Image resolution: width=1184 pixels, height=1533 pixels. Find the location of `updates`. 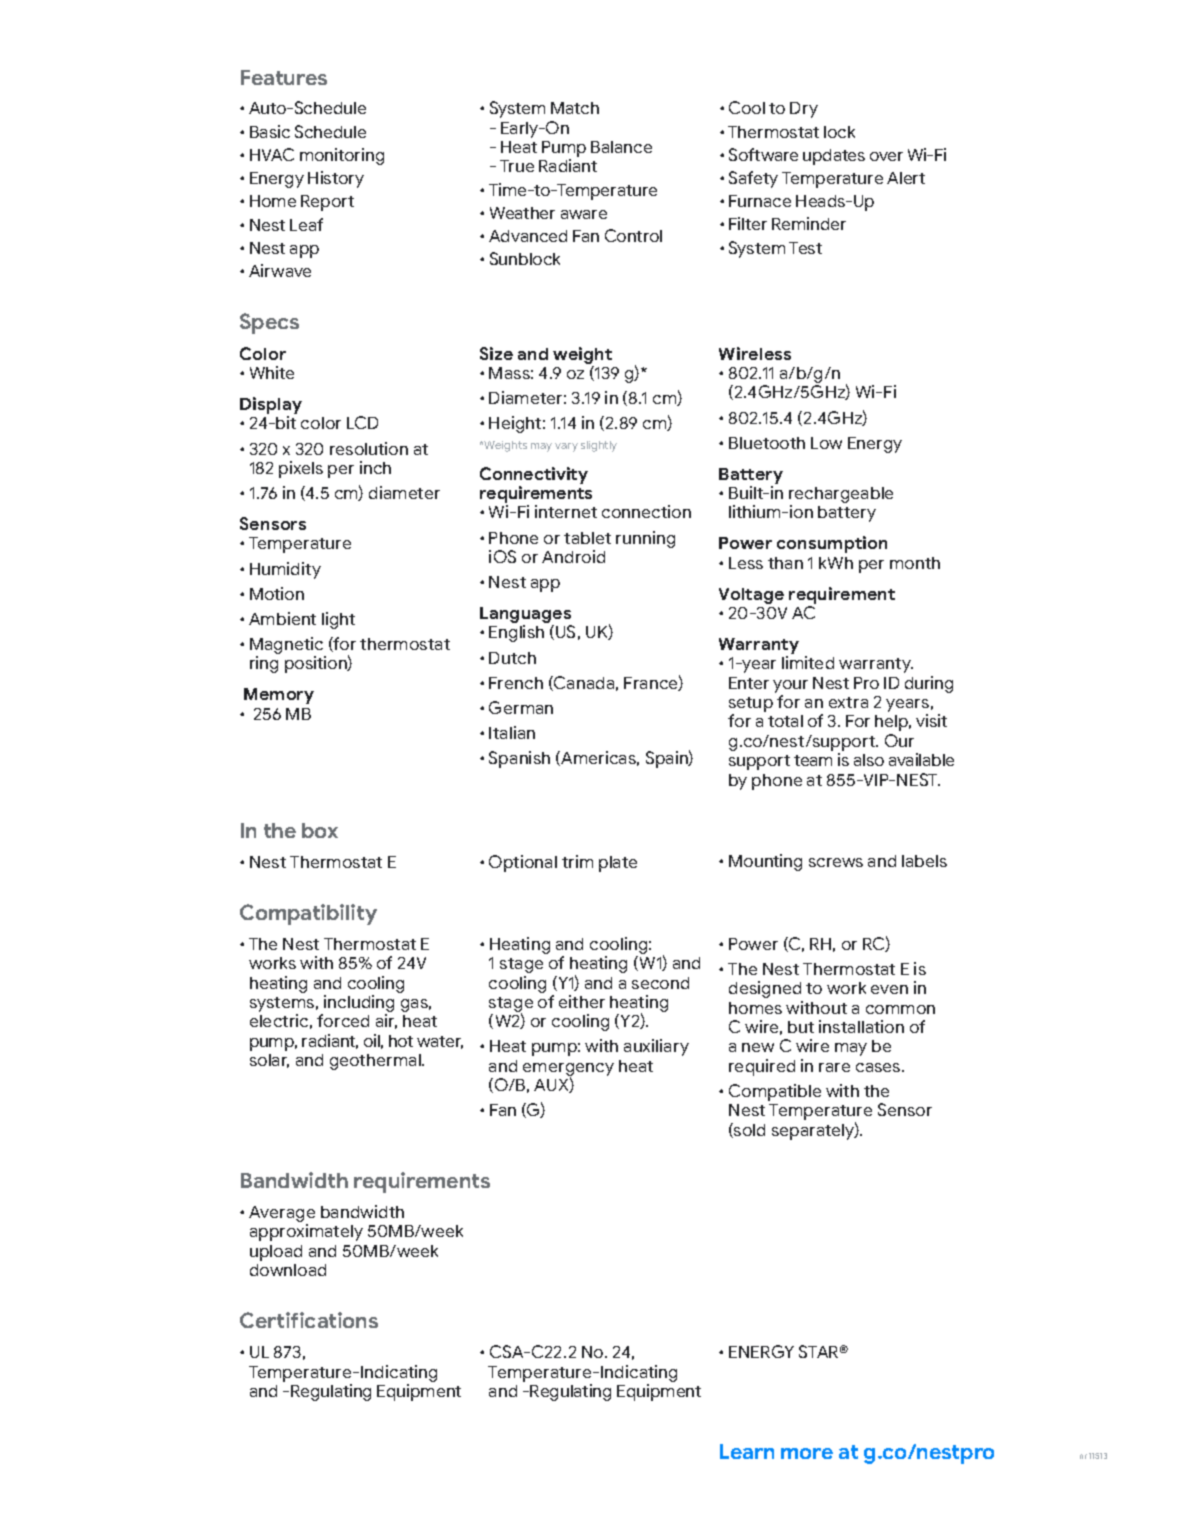

updates is located at coordinates (834, 157).
